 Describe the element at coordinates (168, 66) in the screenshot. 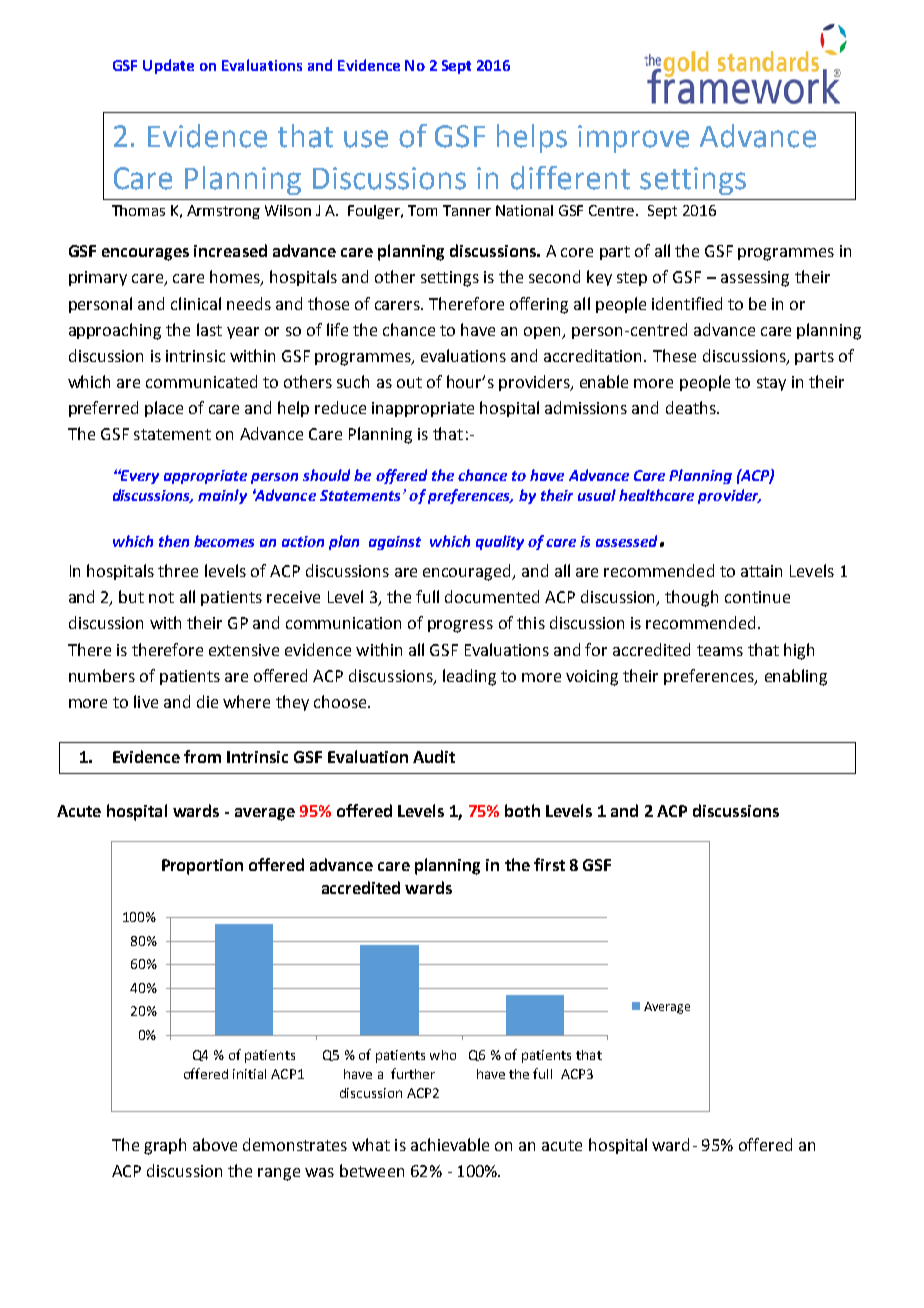

I see `Update` at that location.
